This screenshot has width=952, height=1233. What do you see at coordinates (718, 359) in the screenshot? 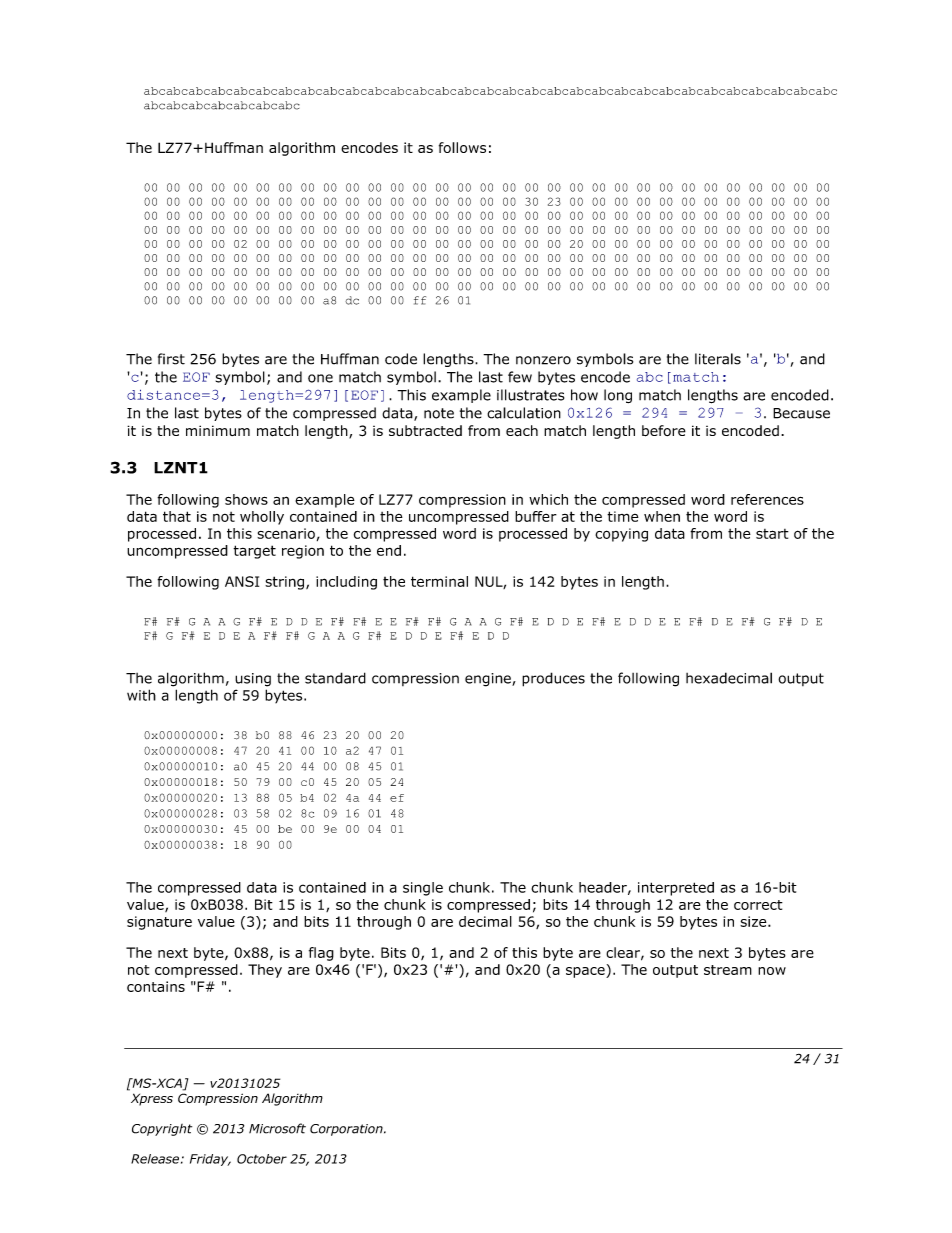
I see `literals` at bounding box center [718, 359].
